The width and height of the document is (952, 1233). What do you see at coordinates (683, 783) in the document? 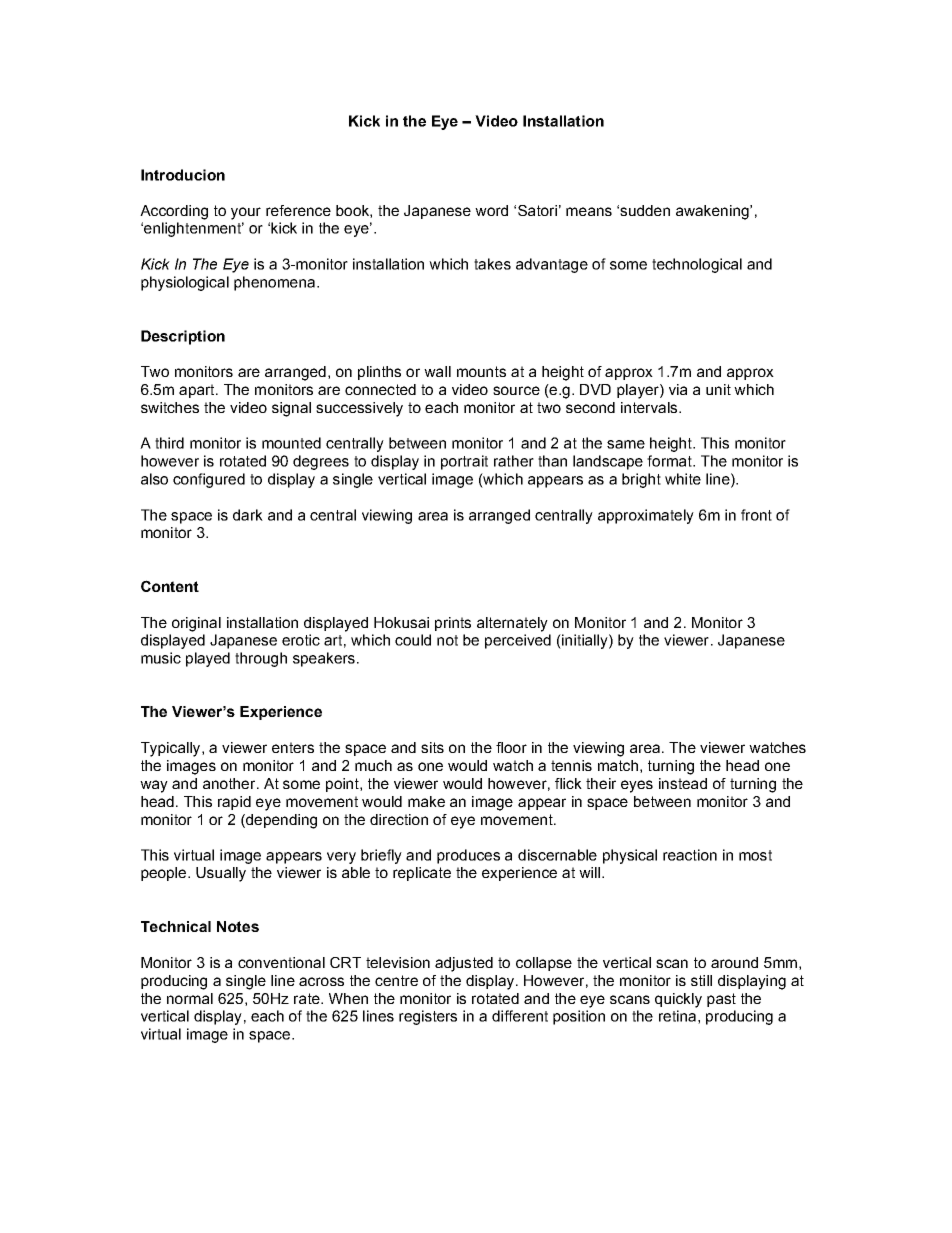
I see `instead` at bounding box center [683, 783].
